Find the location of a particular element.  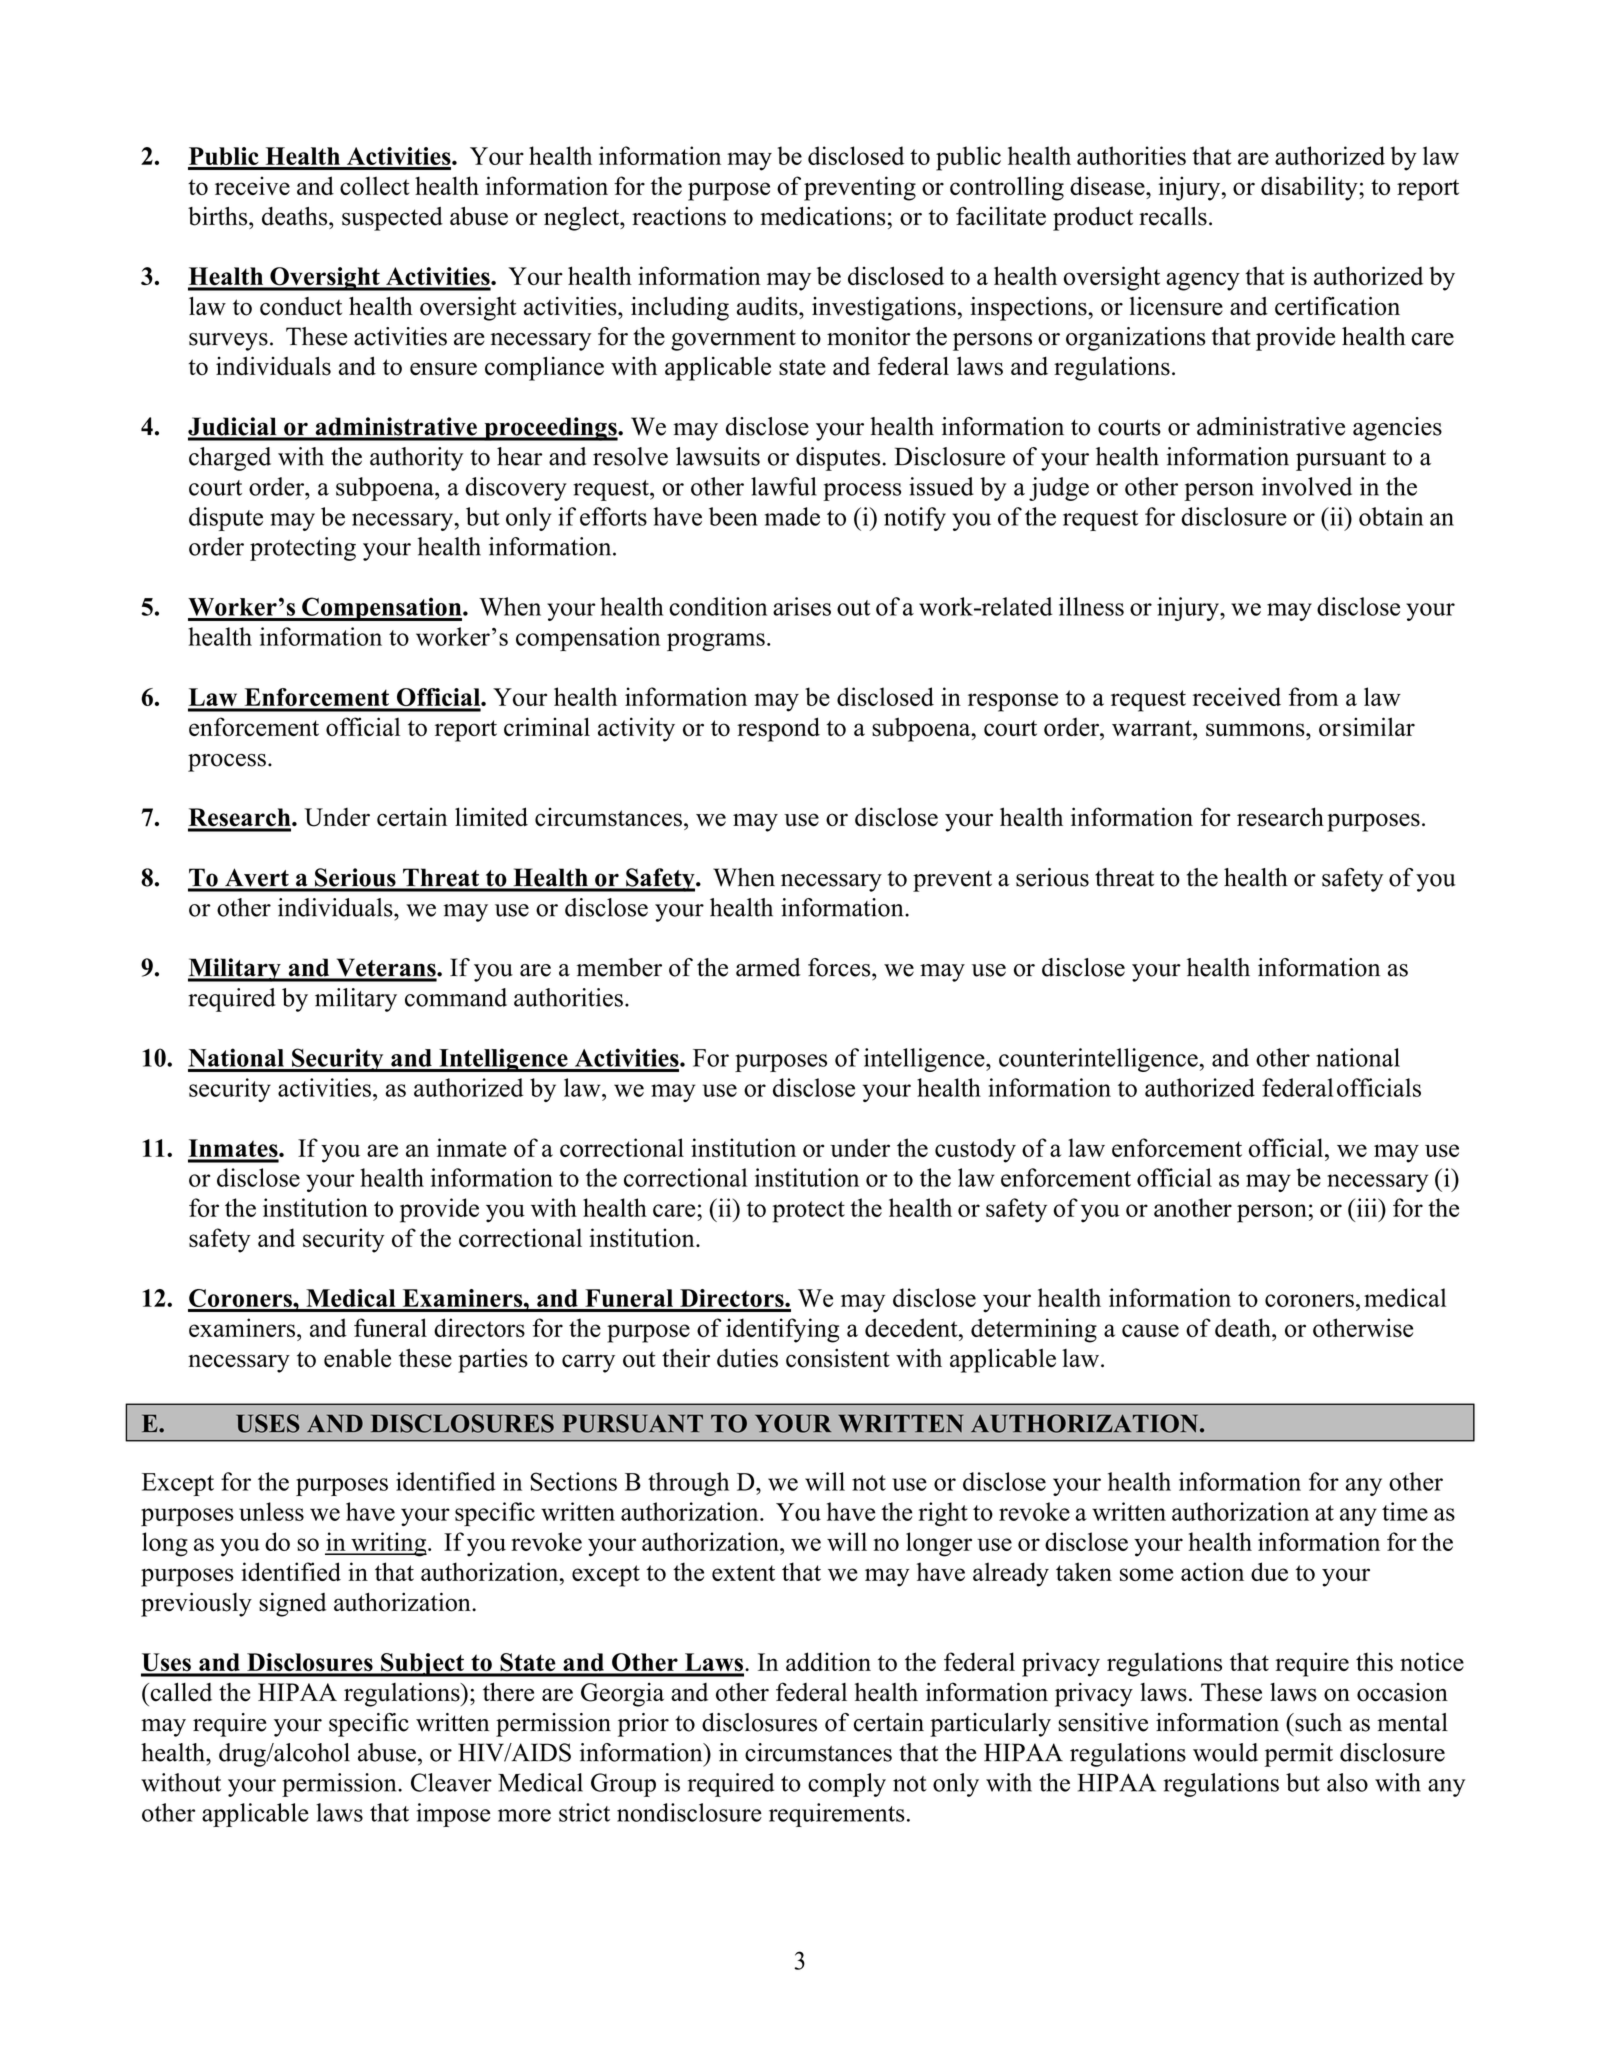

authority is located at coordinates (416, 459).
